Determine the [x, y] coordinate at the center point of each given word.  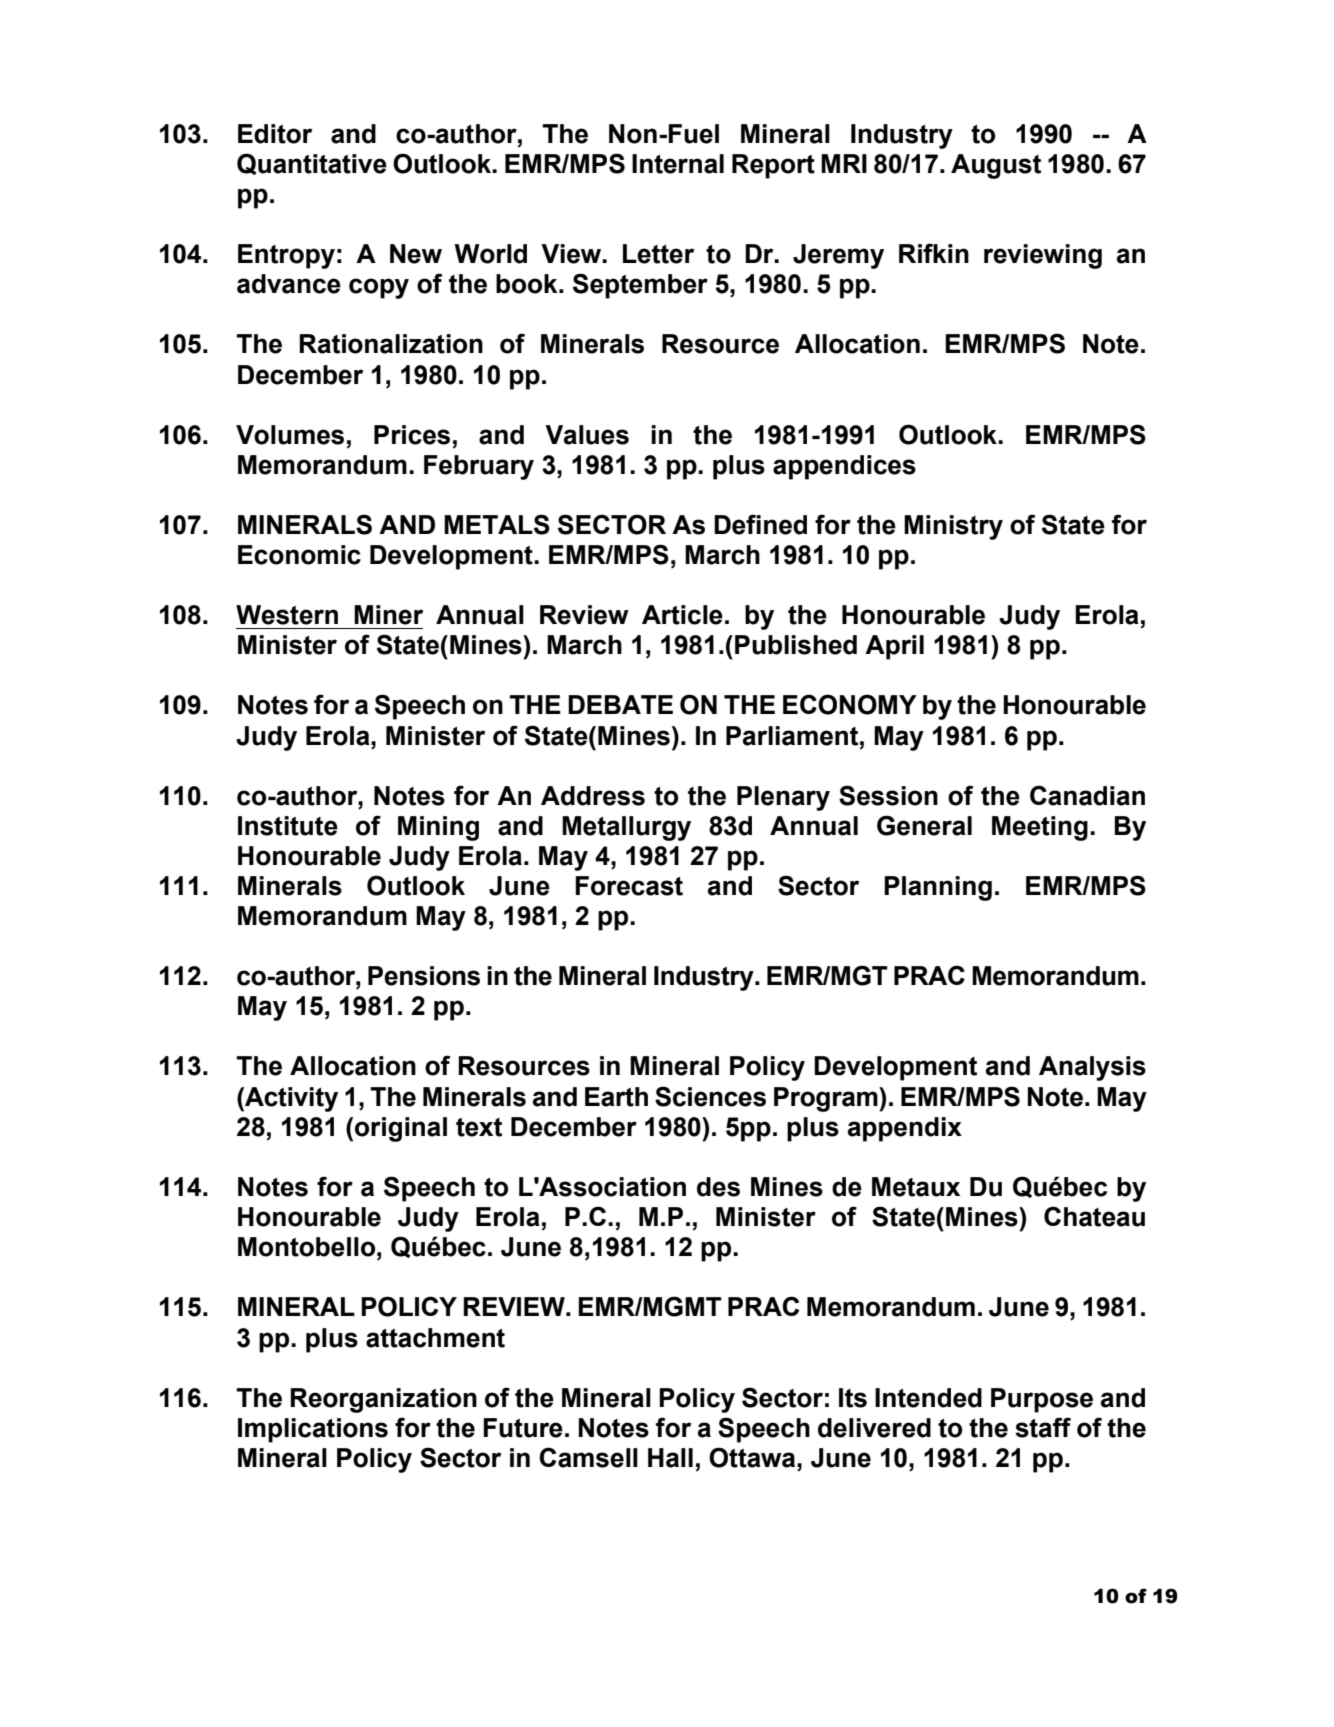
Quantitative [312, 164]
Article [682, 615]
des [718, 1187]
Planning [938, 888]
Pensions [424, 976]
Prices [412, 435]
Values [587, 435]
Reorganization [383, 1400]
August [996, 166]
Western [287, 615]
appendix [905, 1129]
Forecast [629, 886]
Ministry [953, 527]
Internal [678, 164]
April [894, 647]
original [401, 1129]
